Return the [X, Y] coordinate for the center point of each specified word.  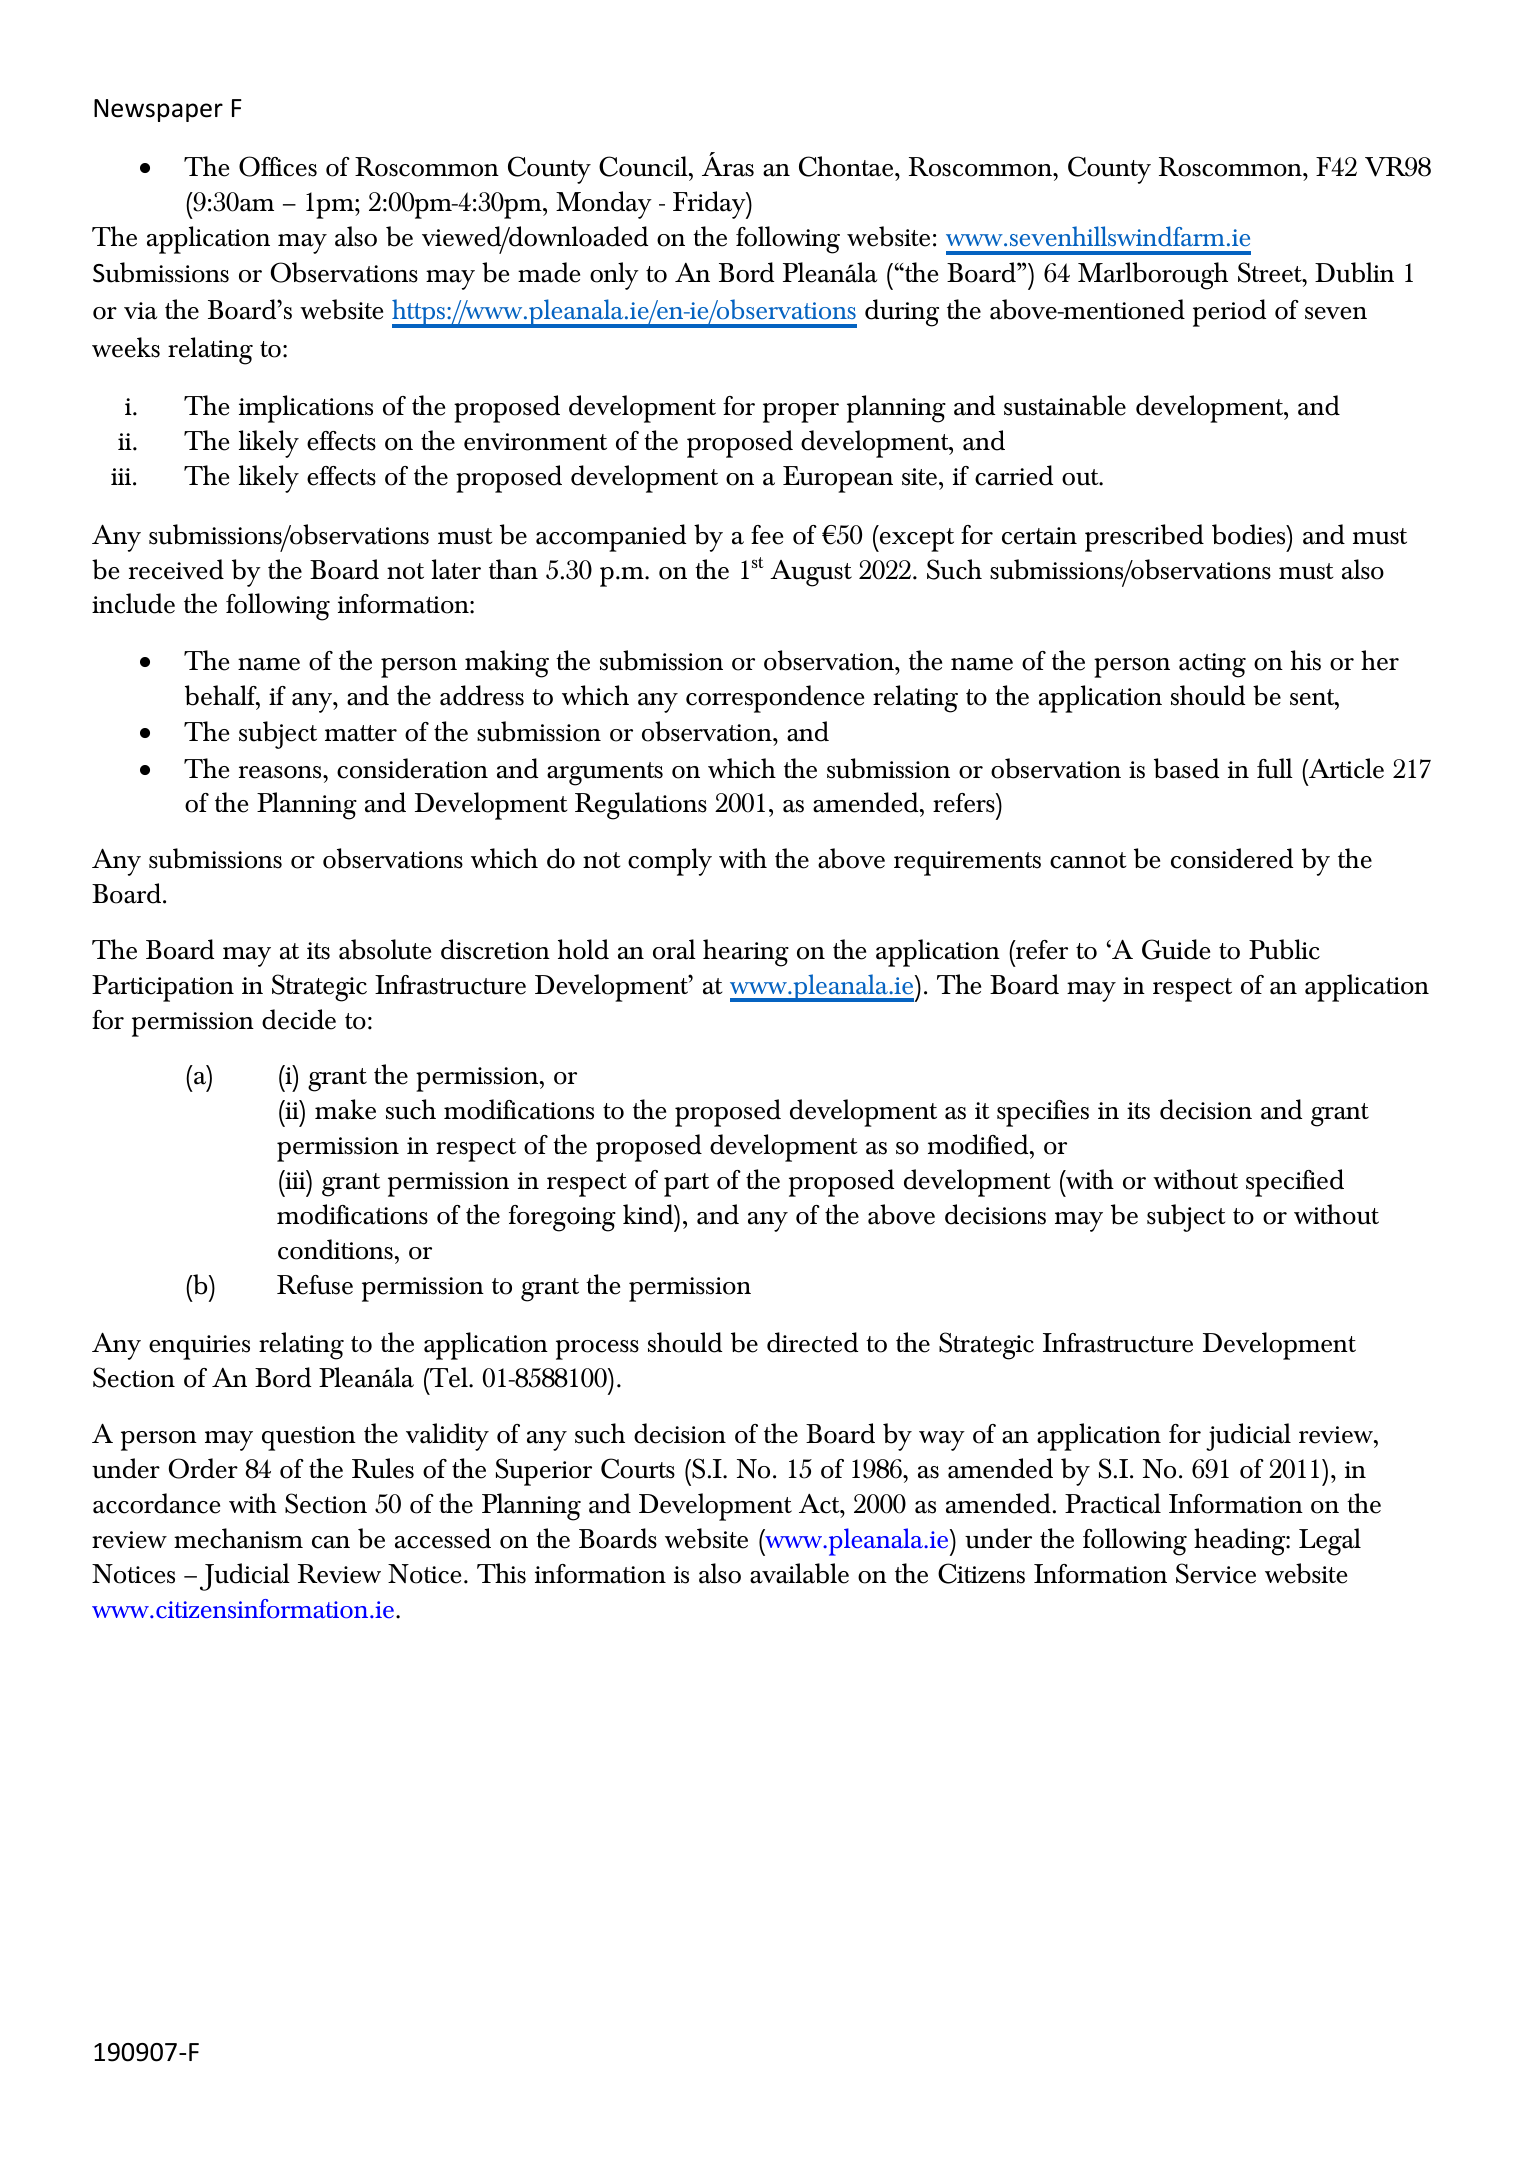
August [811, 573]
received [176, 569]
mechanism [238, 1538]
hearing [746, 953]
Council [644, 166]
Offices [278, 166]
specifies [1043, 1113]
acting [1212, 665]
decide [299, 1019]
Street [1271, 272]
